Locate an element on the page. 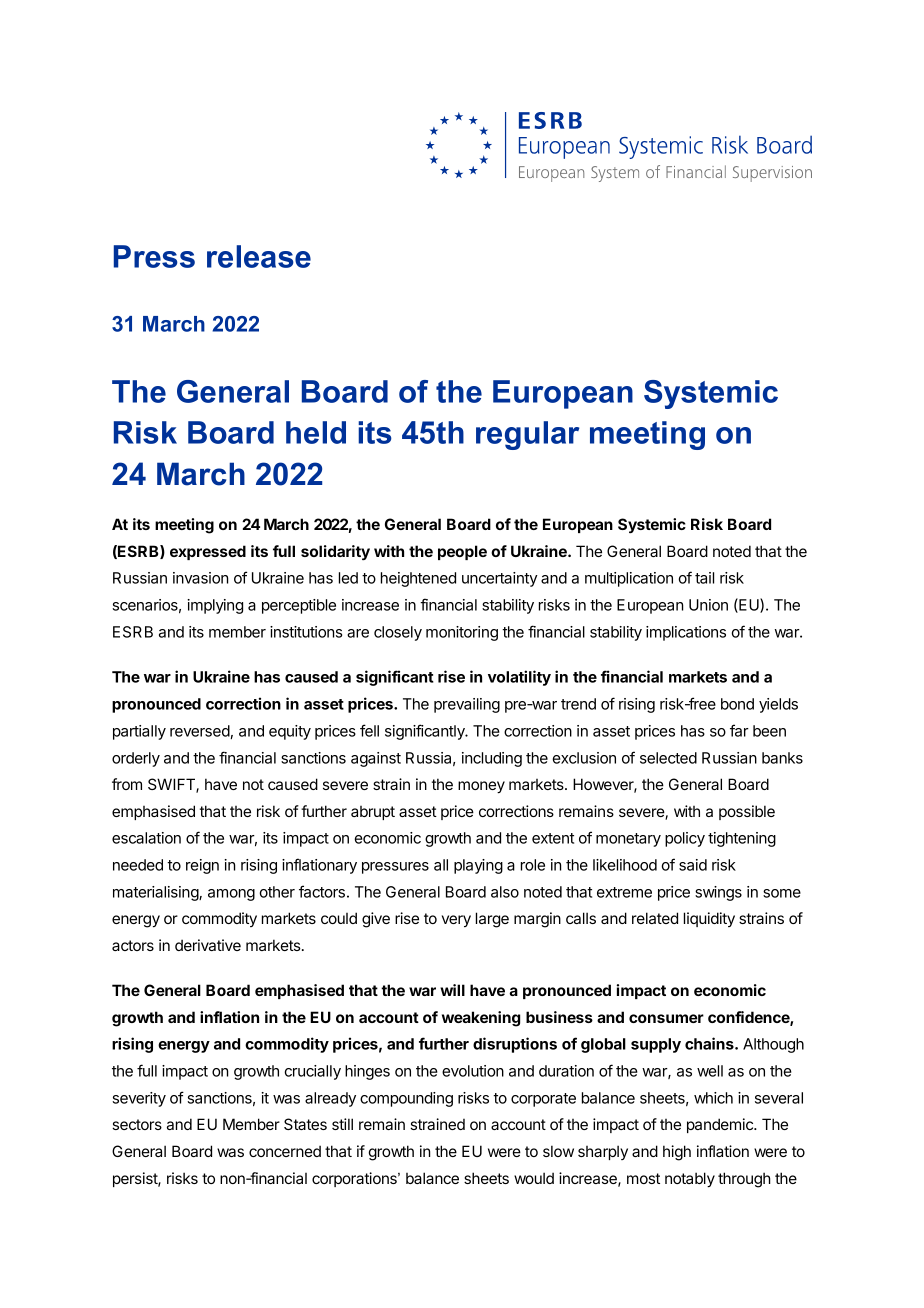 This image has height=1308, width=924. release is located at coordinates (259, 256).
